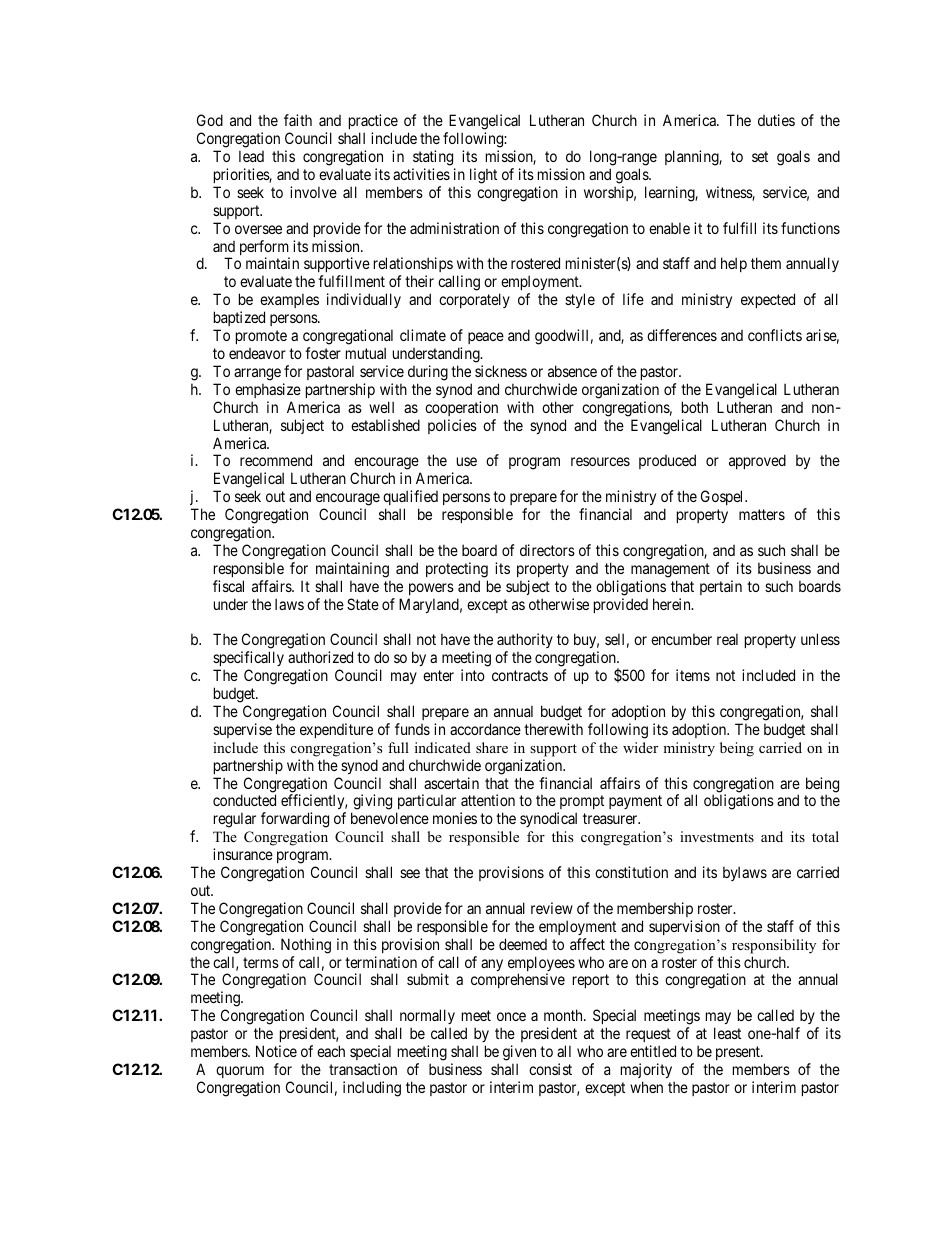  Describe the element at coordinates (717, 836) in the screenshot. I see `investments` at that location.
